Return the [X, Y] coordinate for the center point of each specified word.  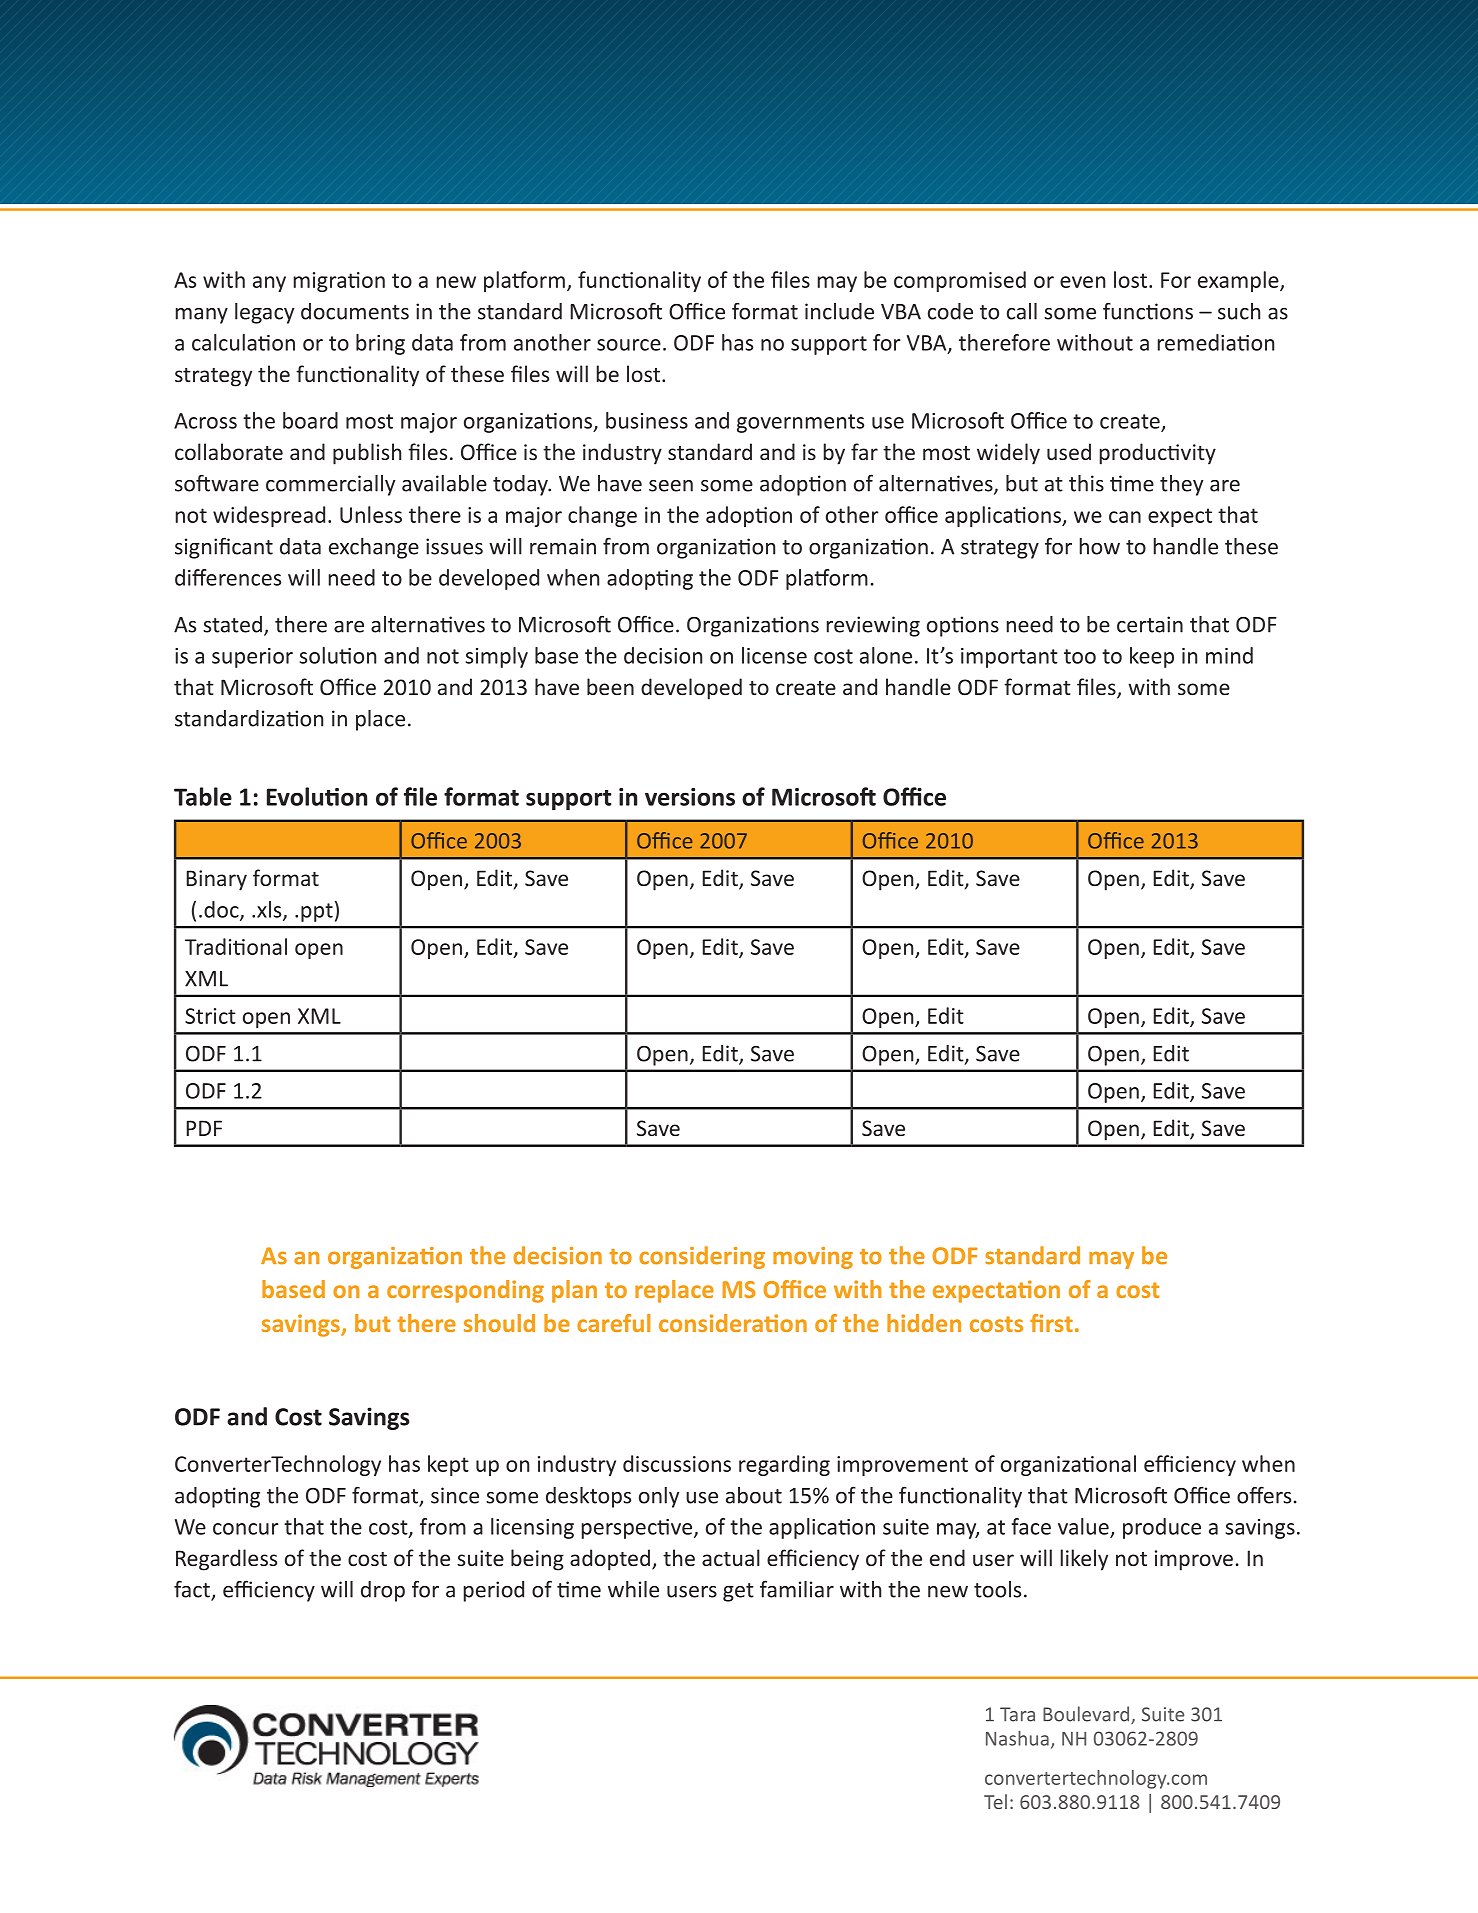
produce [1162, 1528]
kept [448, 1465]
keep [1152, 657]
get [738, 1592]
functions [1148, 311]
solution [338, 655]
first [1051, 1323]
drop [383, 1591]
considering [702, 1257]
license [774, 655]
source [629, 345]
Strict [210, 1016]
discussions [677, 1463]
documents [355, 311]
